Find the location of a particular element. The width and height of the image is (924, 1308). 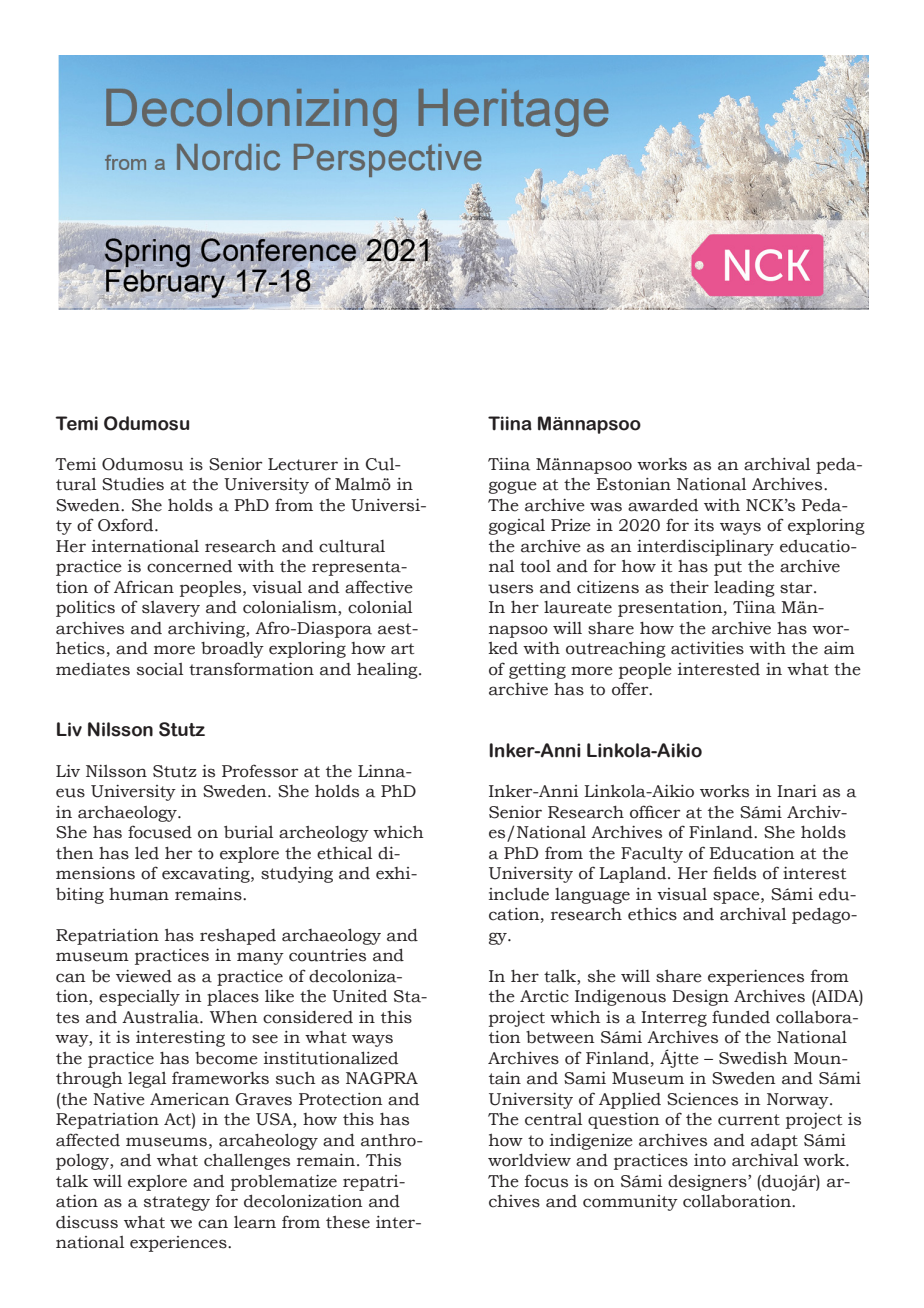

led is located at coordinates (147, 853).
